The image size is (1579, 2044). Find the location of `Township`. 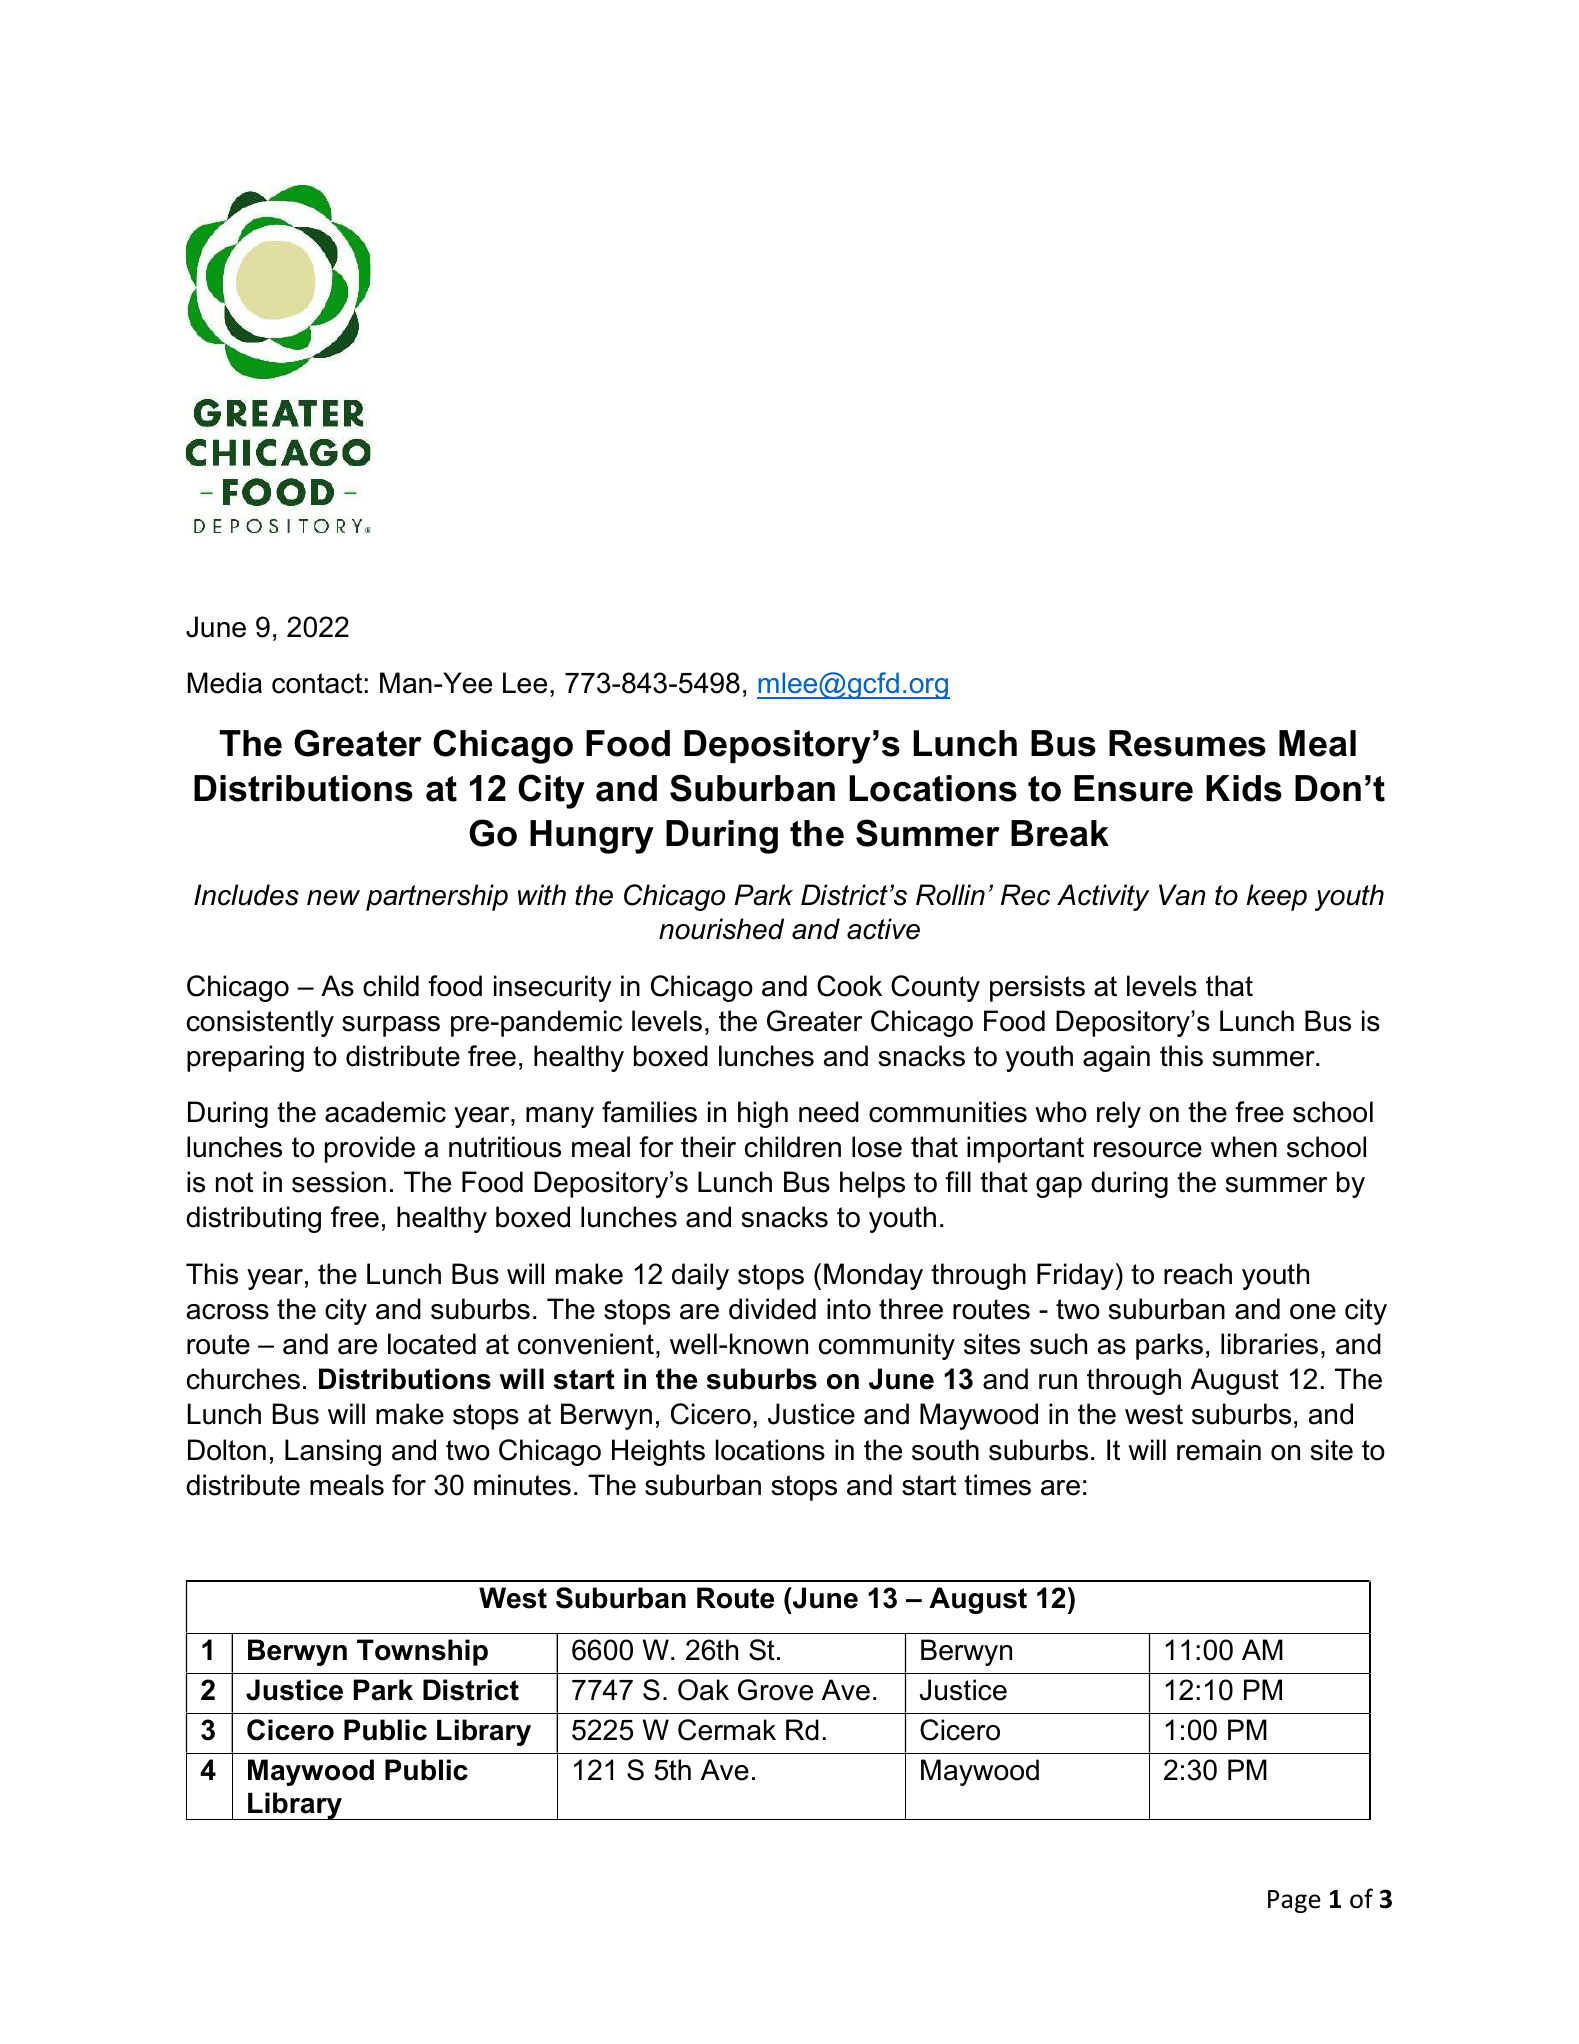

Township is located at coordinates (422, 1652).
